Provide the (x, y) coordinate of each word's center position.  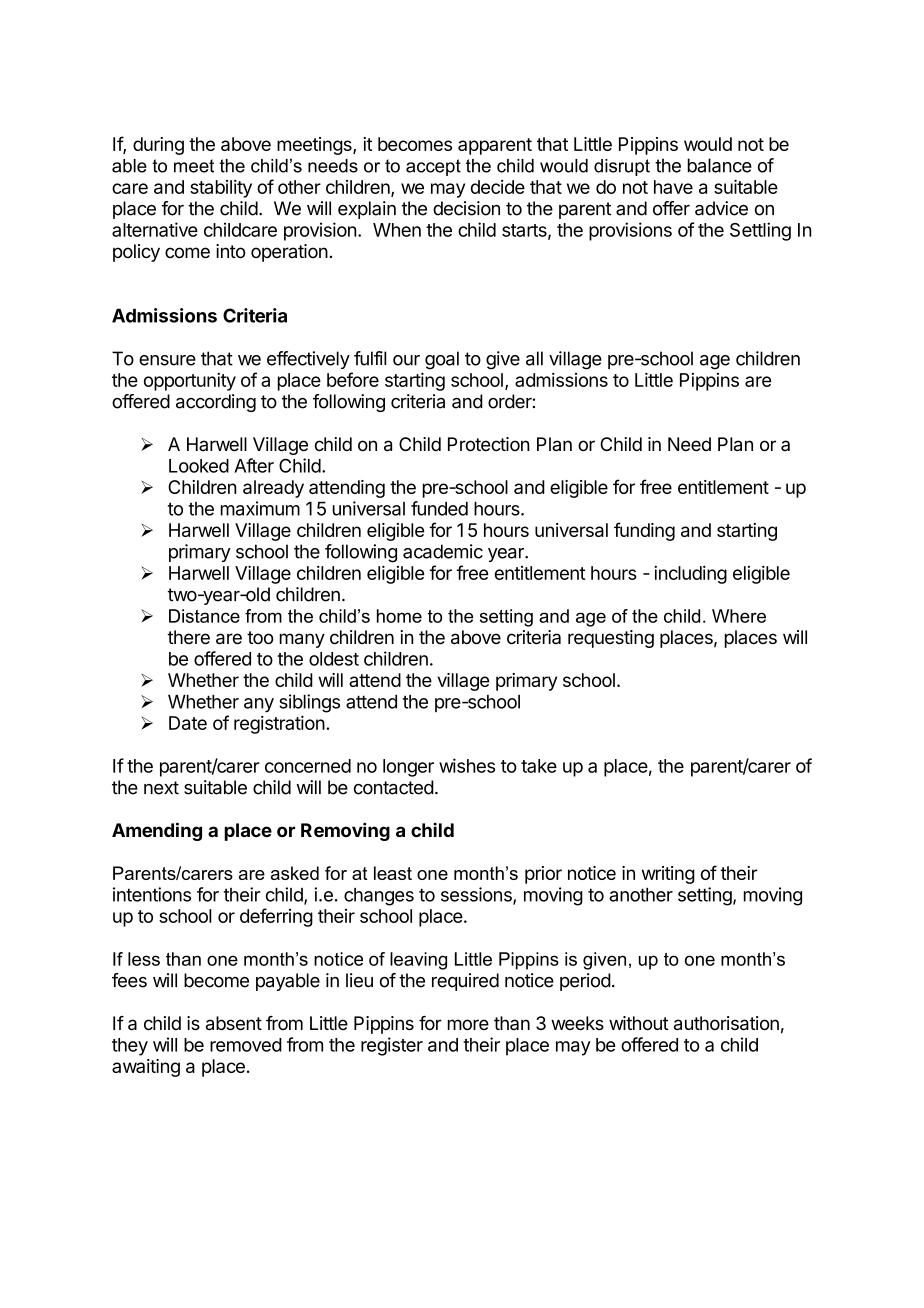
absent (234, 1023)
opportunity (190, 382)
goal (442, 360)
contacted (394, 787)
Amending (157, 831)
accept (433, 167)
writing (668, 875)
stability (221, 189)
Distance (204, 616)
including (690, 575)
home (399, 616)
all (534, 358)
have (673, 187)
